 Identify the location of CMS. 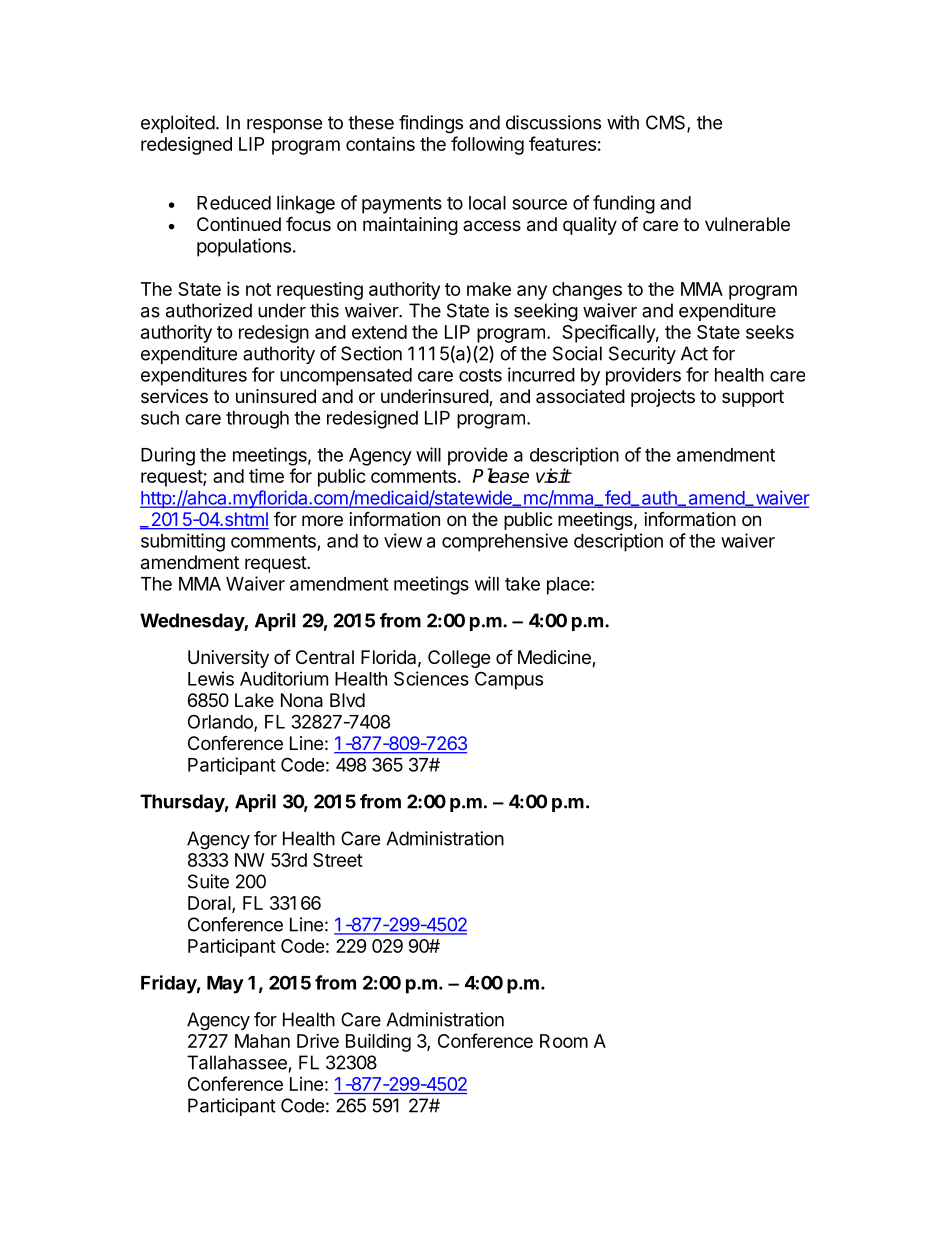
(667, 123).
